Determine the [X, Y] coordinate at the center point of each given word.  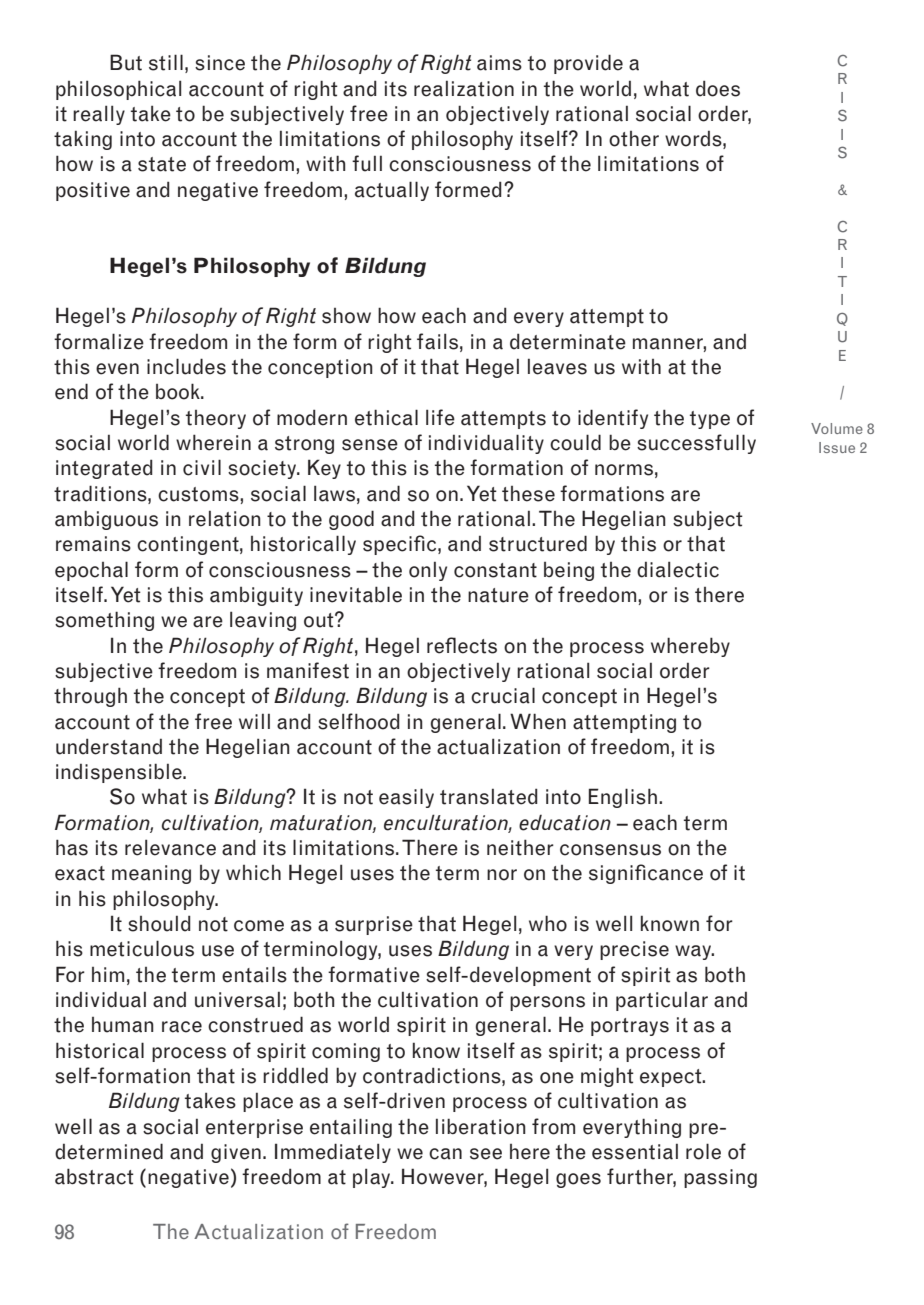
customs [199, 494]
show [346, 316]
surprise [374, 925]
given [236, 1153]
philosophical [118, 90]
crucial [503, 695]
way [694, 952]
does [718, 88]
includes [186, 366]
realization [464, 88]
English [623, 798]
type [710, 420]
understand [109, 746]
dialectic [678, 569]
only [428, 571]
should [159, 923]
